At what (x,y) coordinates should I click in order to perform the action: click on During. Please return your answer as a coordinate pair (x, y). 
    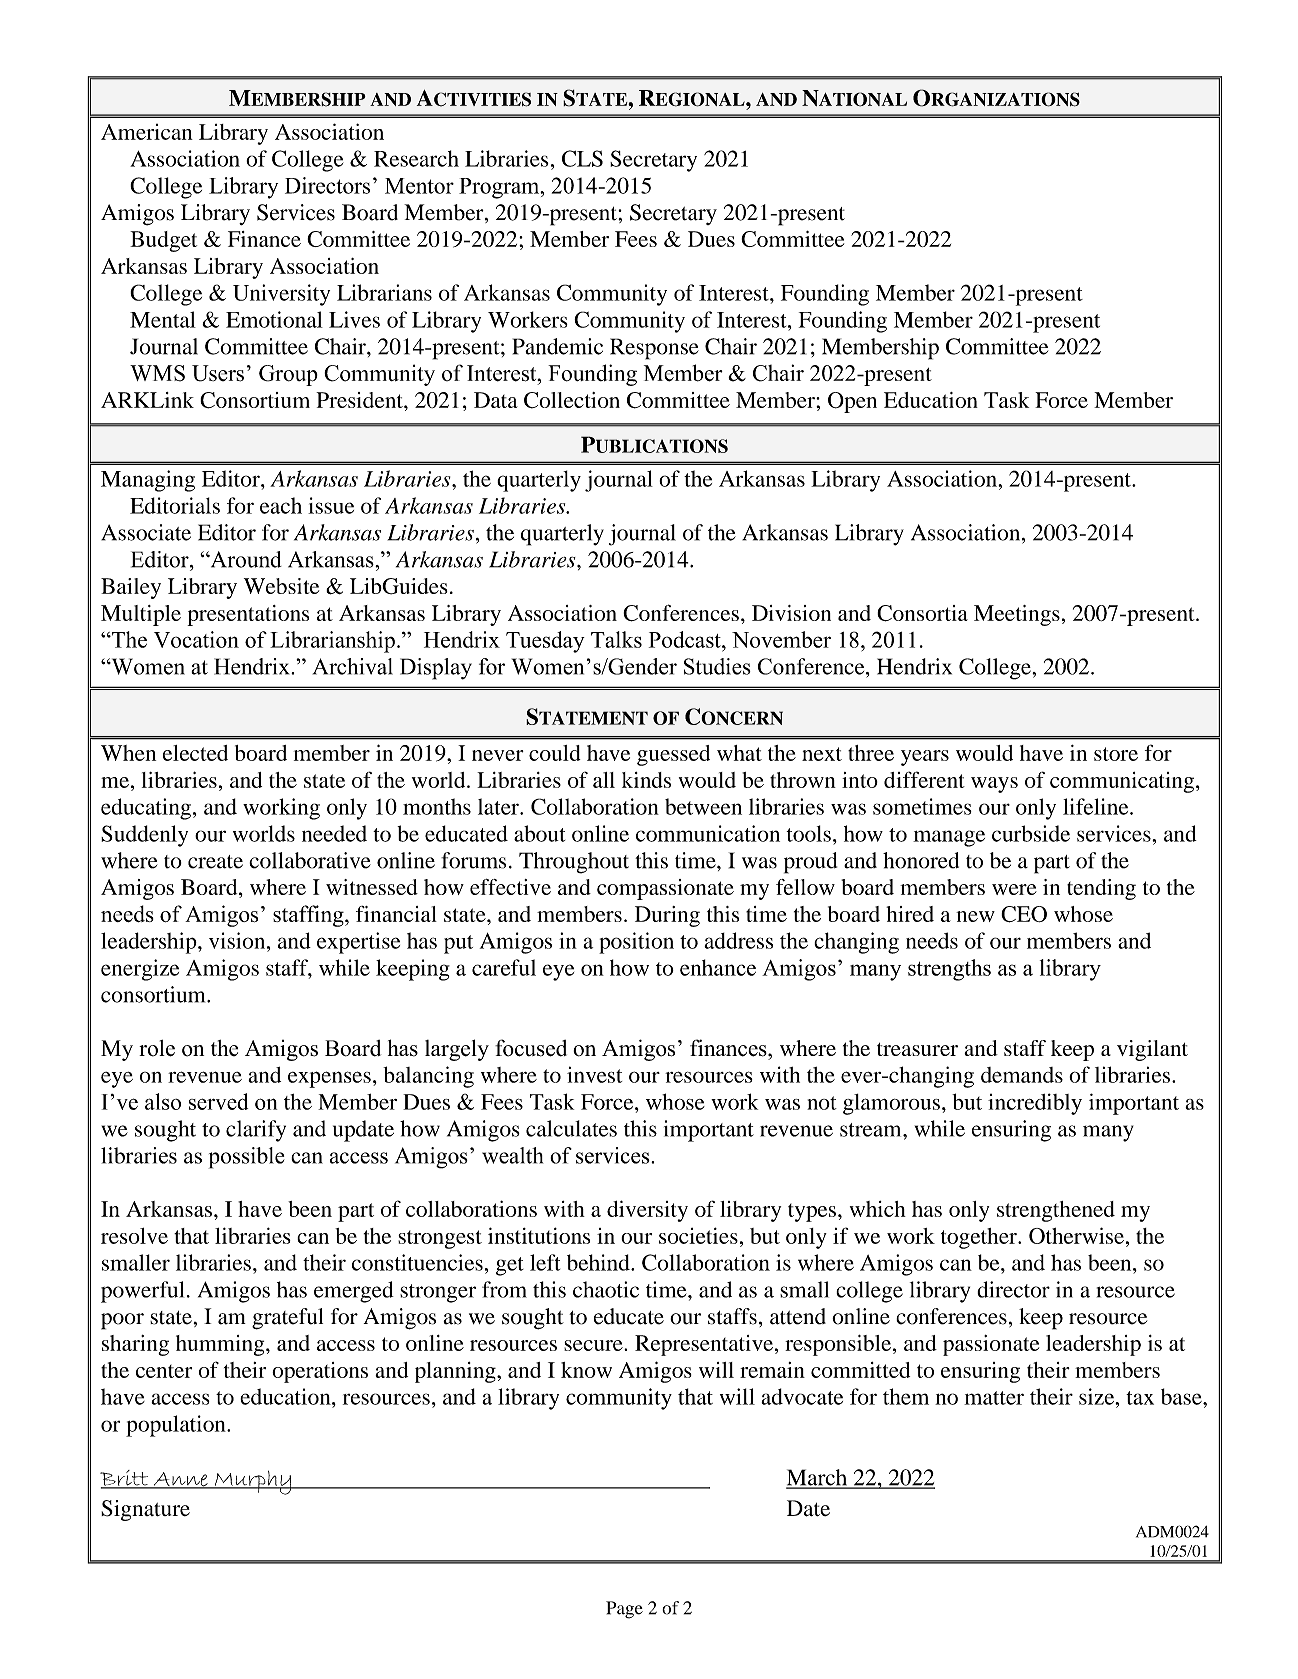
    Looking at the image, I should click on (667, 916).
